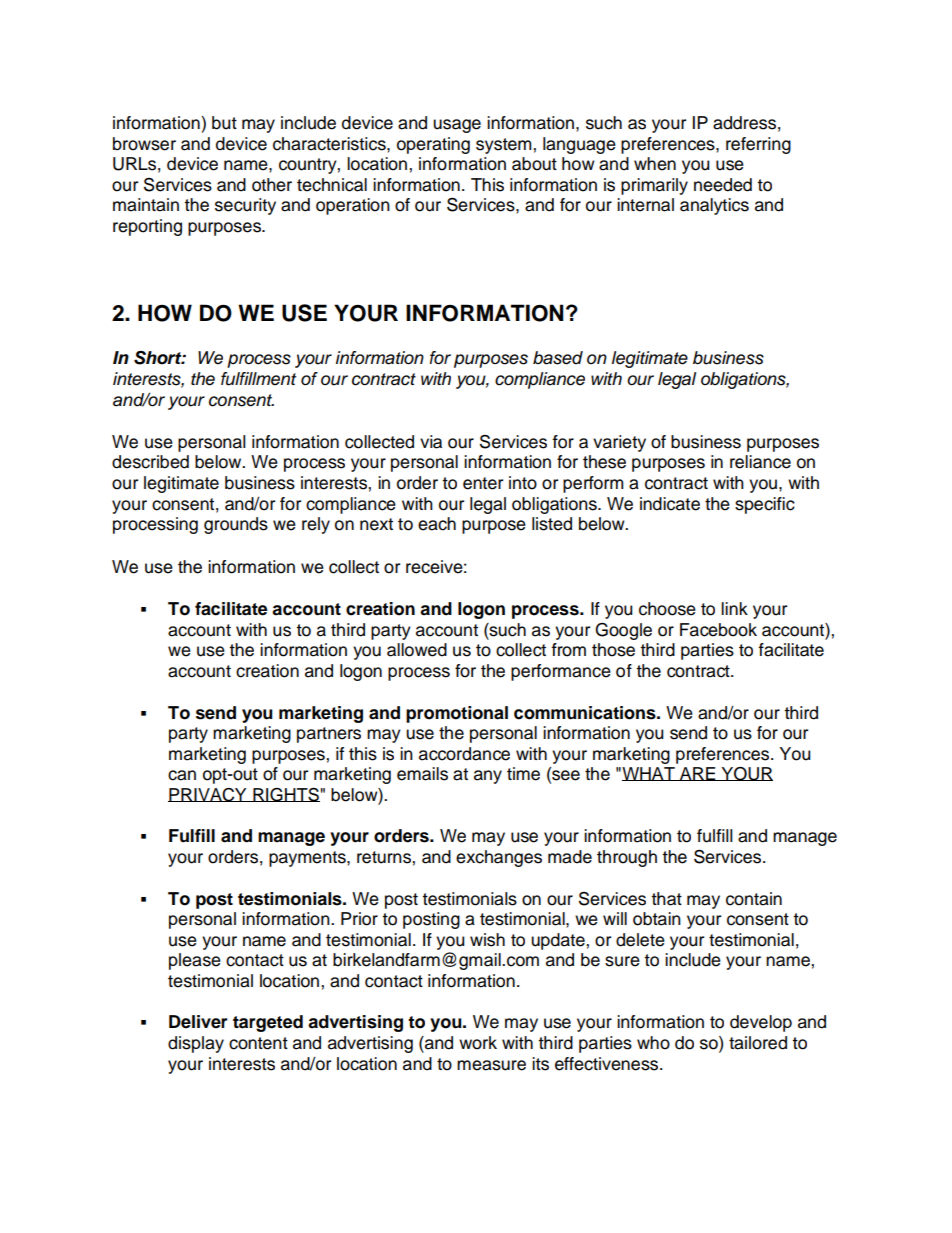  I want to click on operating, so click(433, 145).
